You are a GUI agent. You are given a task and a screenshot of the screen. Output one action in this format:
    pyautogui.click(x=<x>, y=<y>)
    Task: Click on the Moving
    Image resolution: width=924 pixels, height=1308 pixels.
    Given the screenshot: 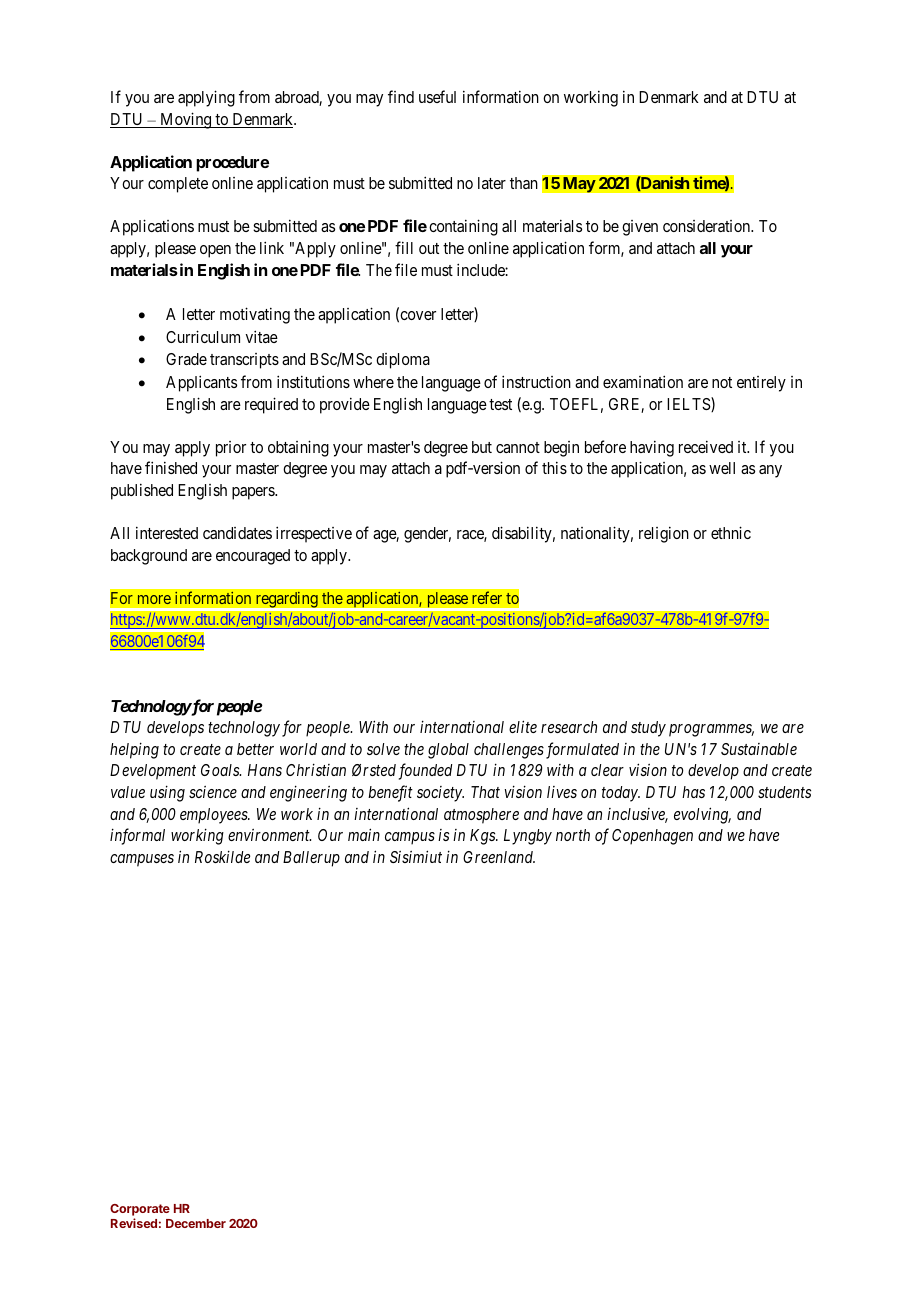 What is the action you would take?
    pyautogui.click(x=186, y=120)
